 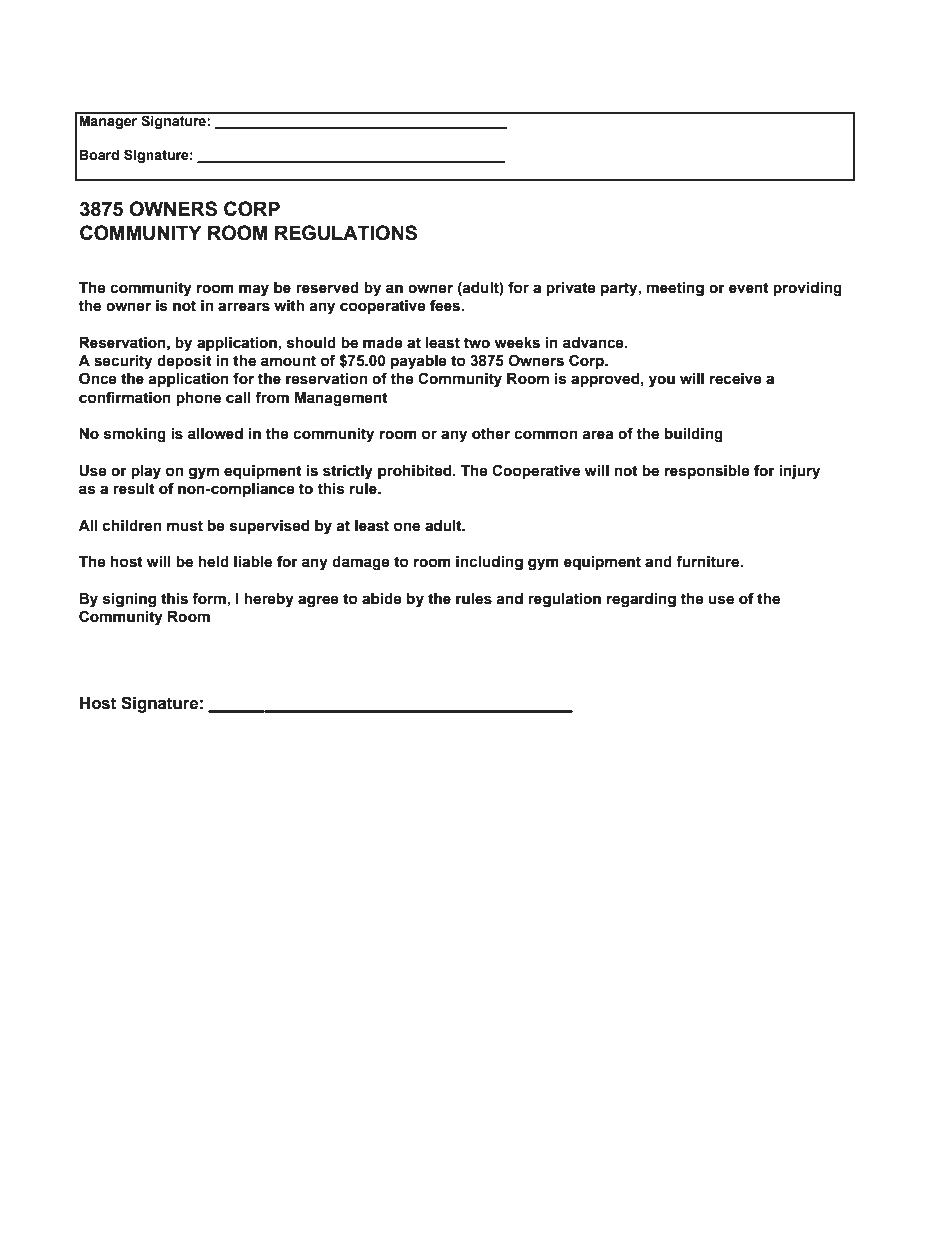 I want to click on may, so click(x=254, y=290).
